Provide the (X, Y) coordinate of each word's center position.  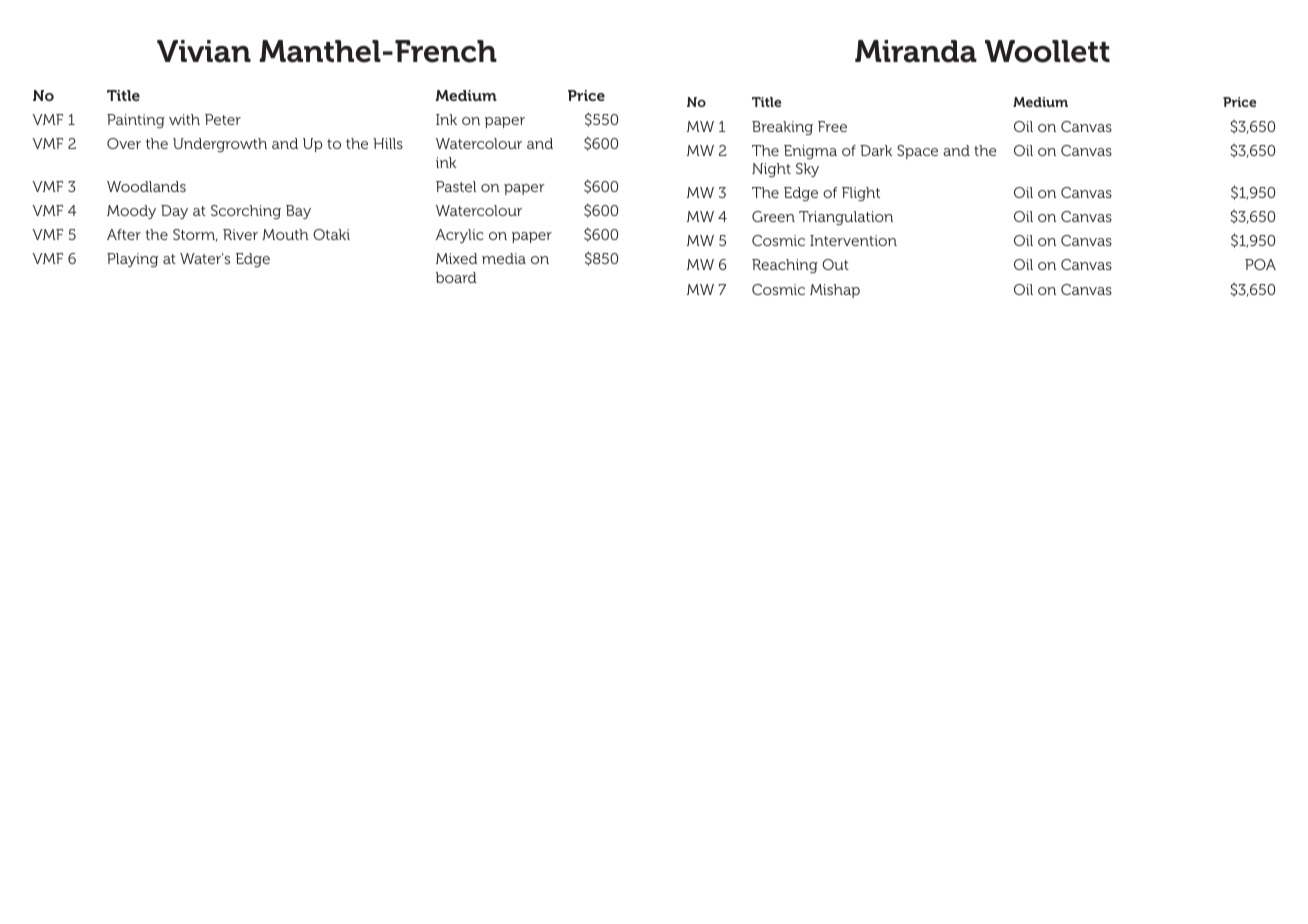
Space (917, 152)
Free (832, 126)
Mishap (835, 291)
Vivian (204, 51)
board (456, 277)
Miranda (916, 51)
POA (1260, 264)
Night (771, 170)
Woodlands (146, 186)
